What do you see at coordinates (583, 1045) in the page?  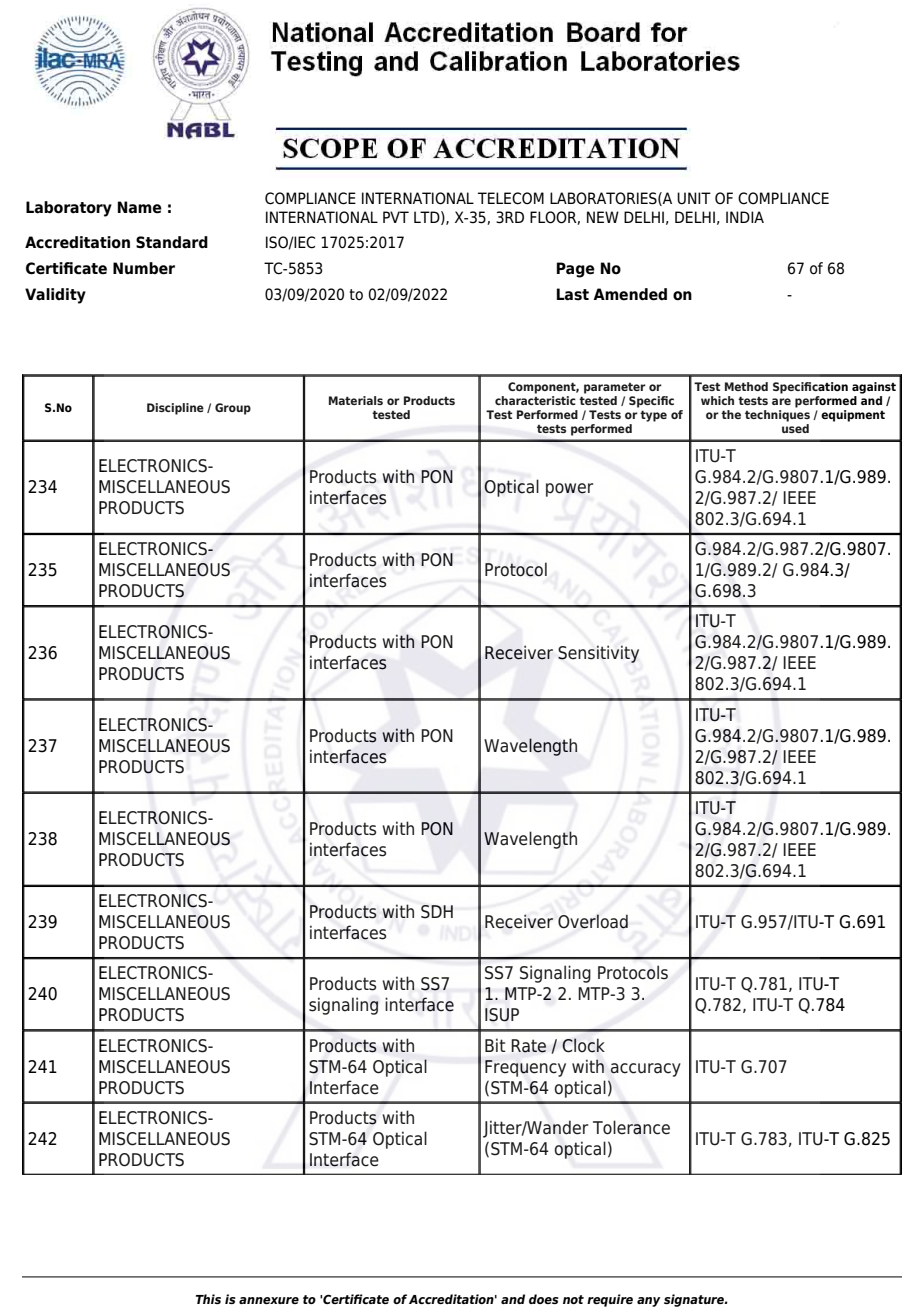 I see `Clock` at bounding box center [583, 1045].
